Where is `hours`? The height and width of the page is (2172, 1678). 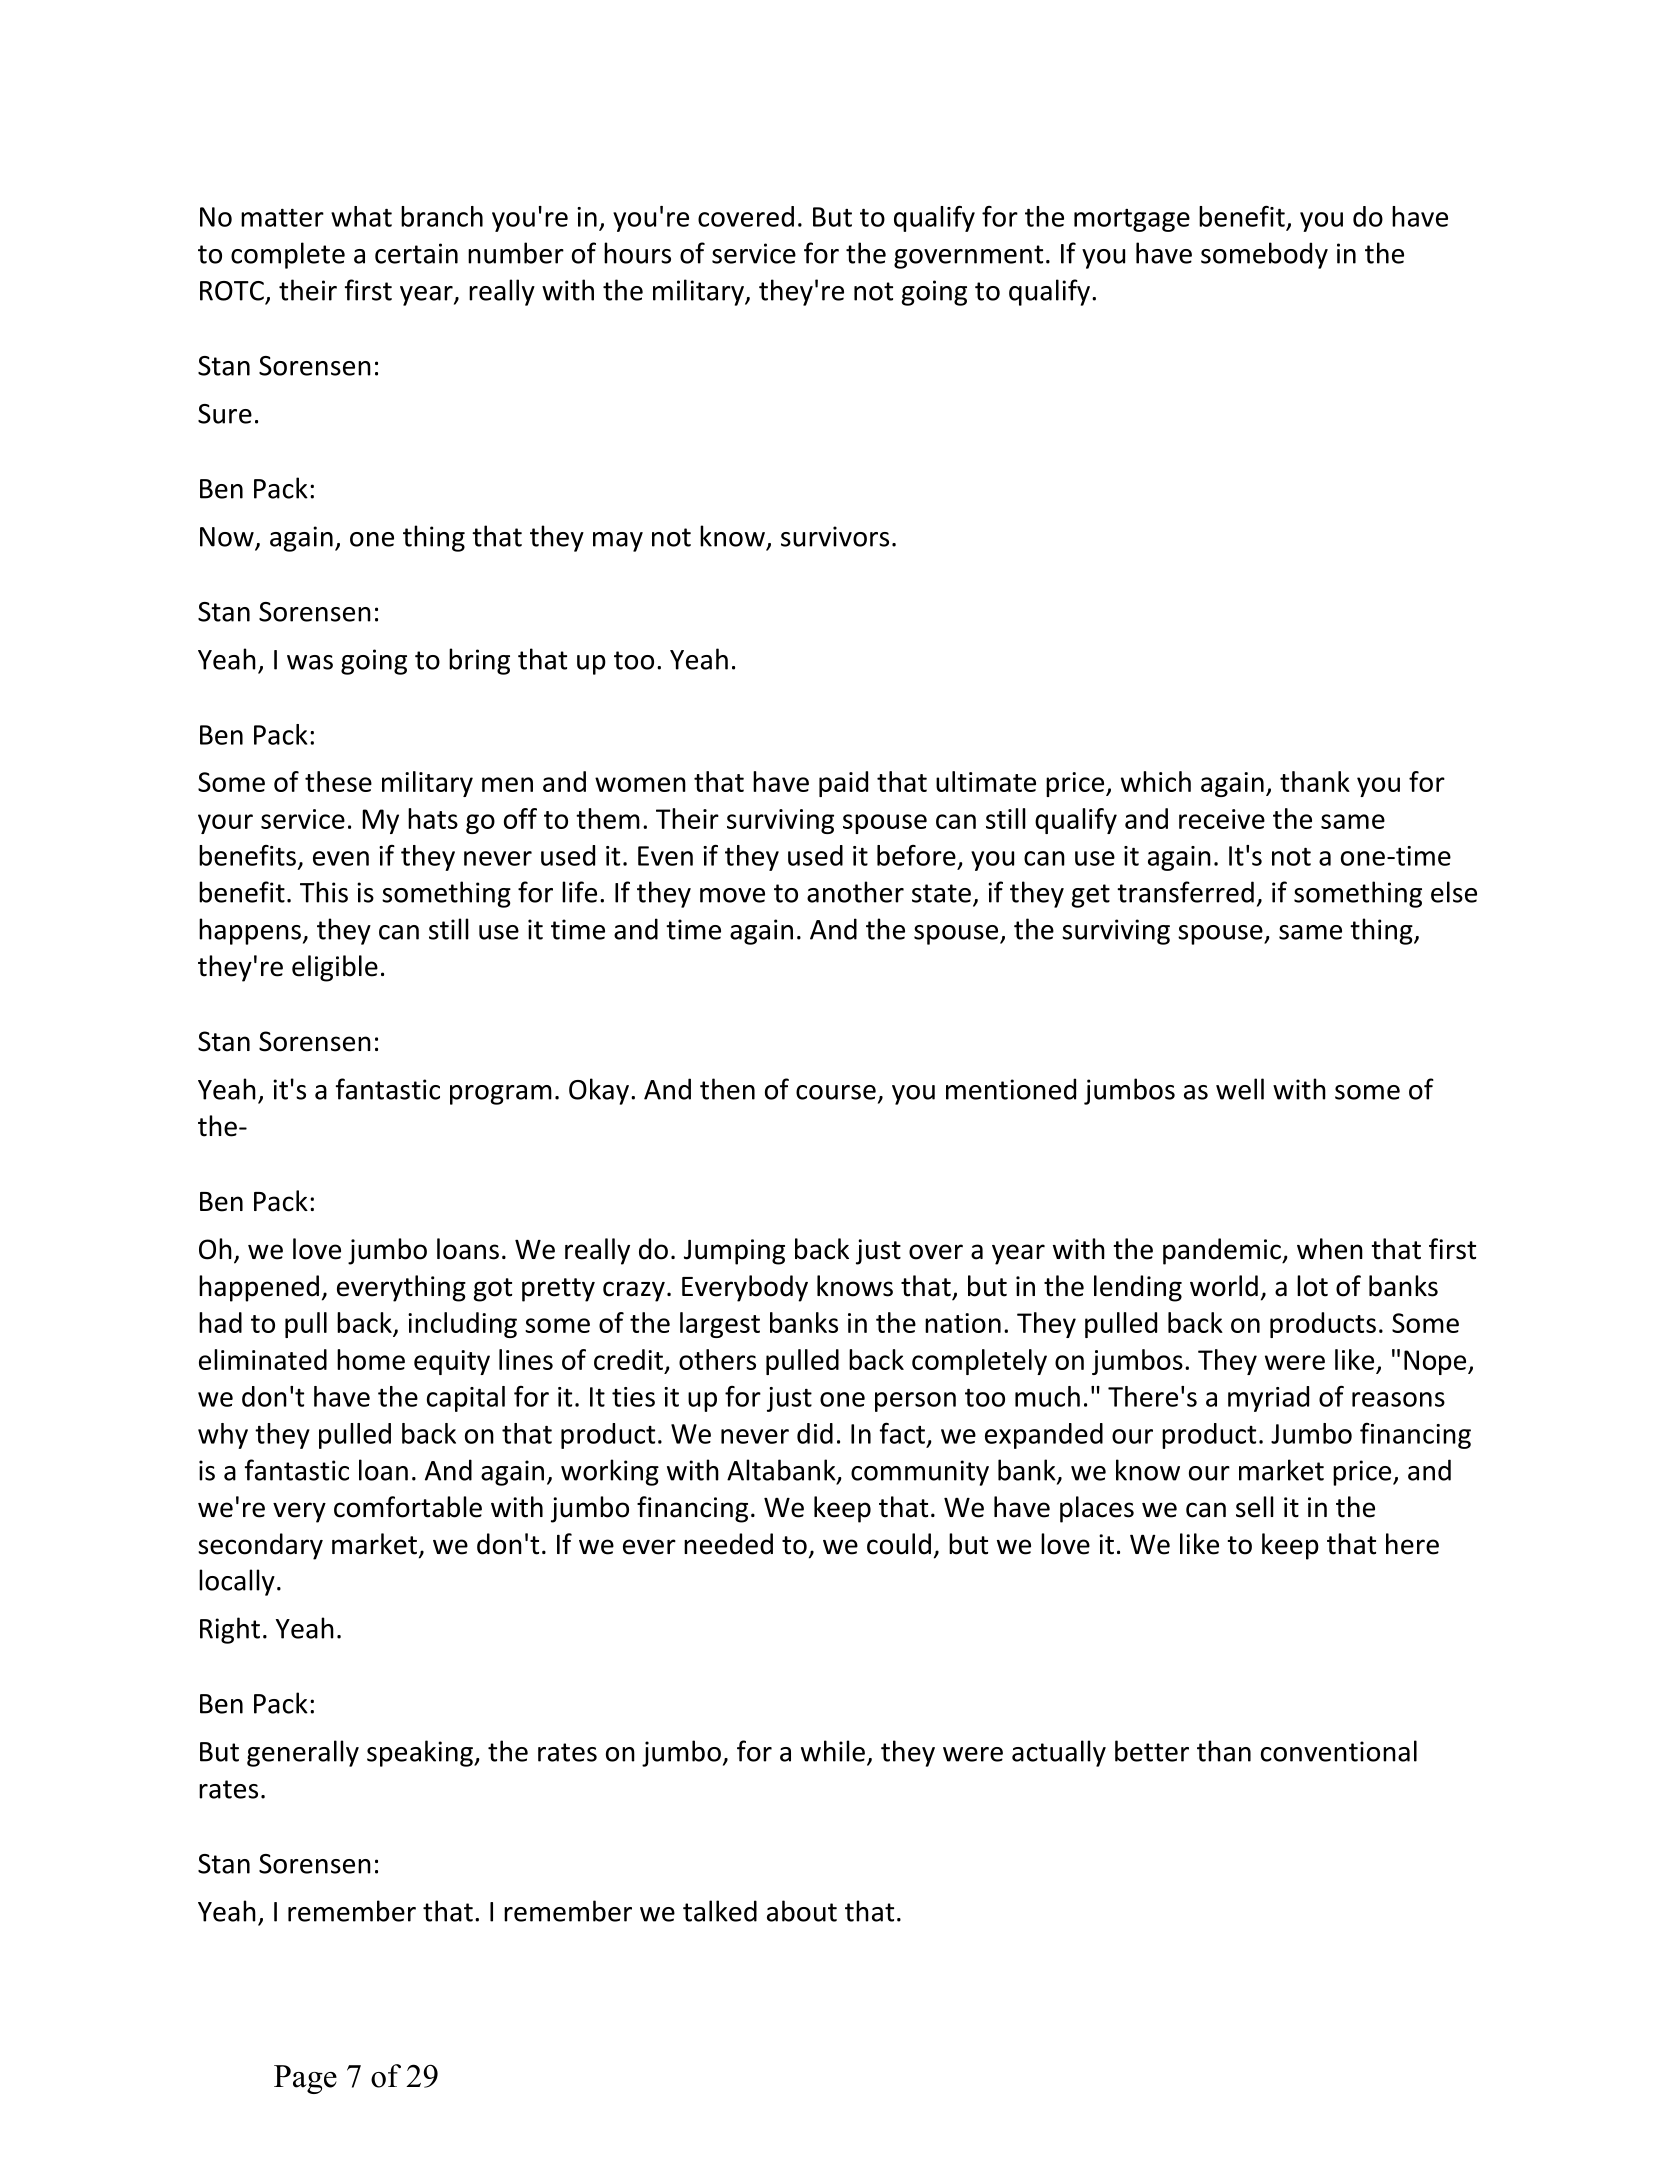
hours is located at coordinates (637, 253).
